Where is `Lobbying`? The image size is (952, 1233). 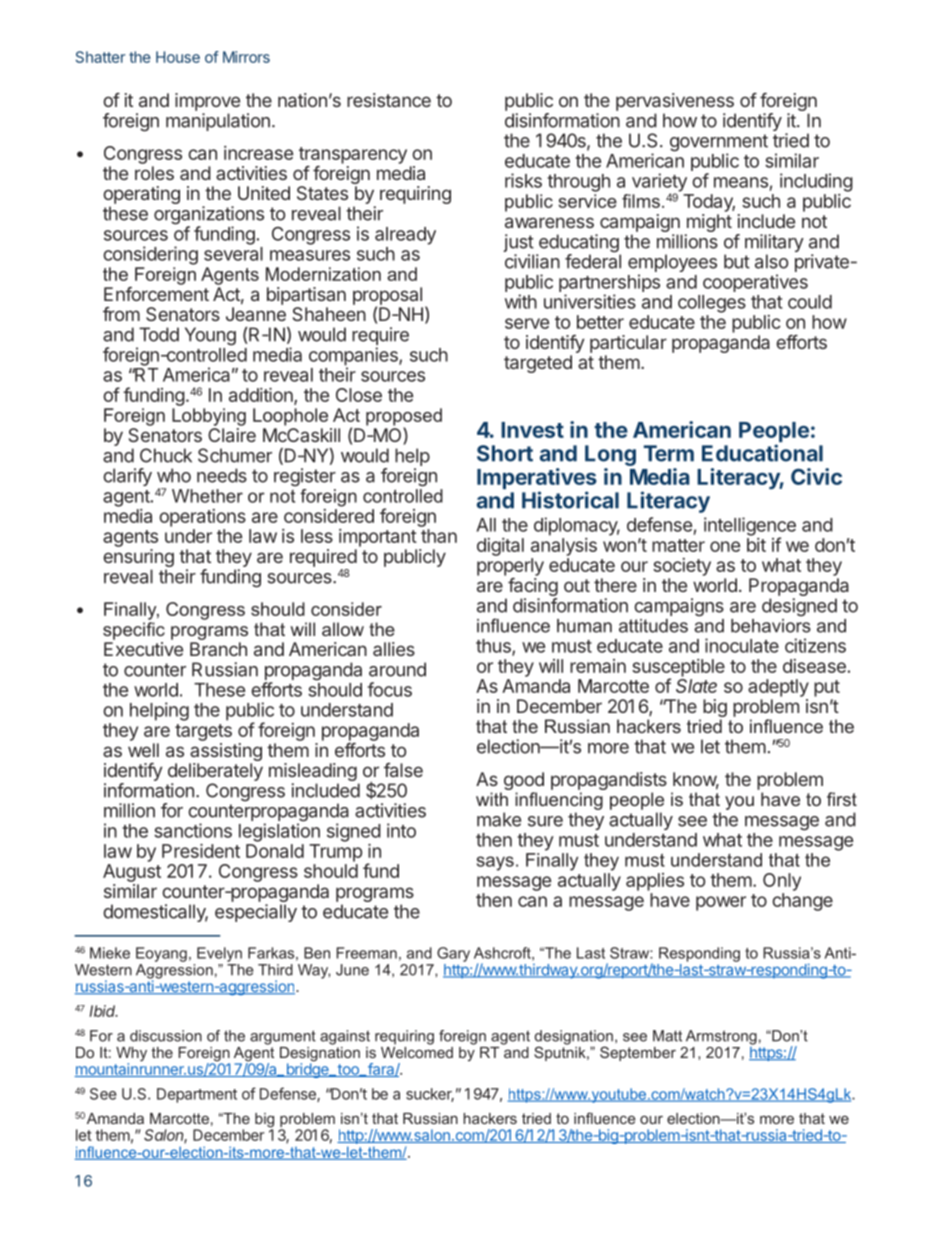
Lobbying is located at coordinates (209, 417).
